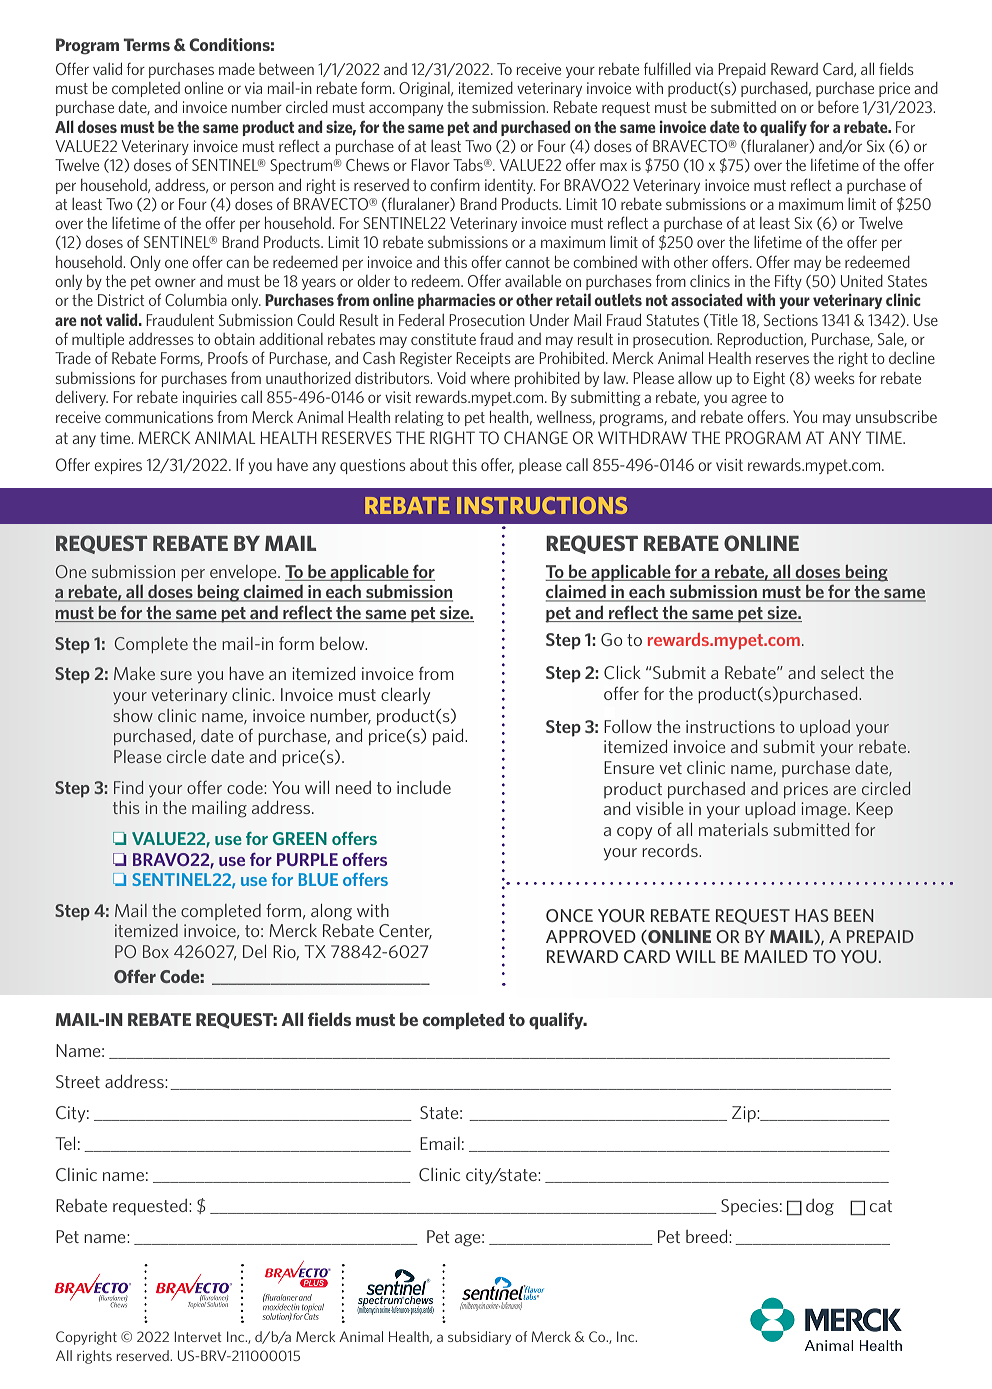 The image size is (992, 1389). Describe the element at coordinates (429, 464) in the screenshot. I see `about` at that location.
